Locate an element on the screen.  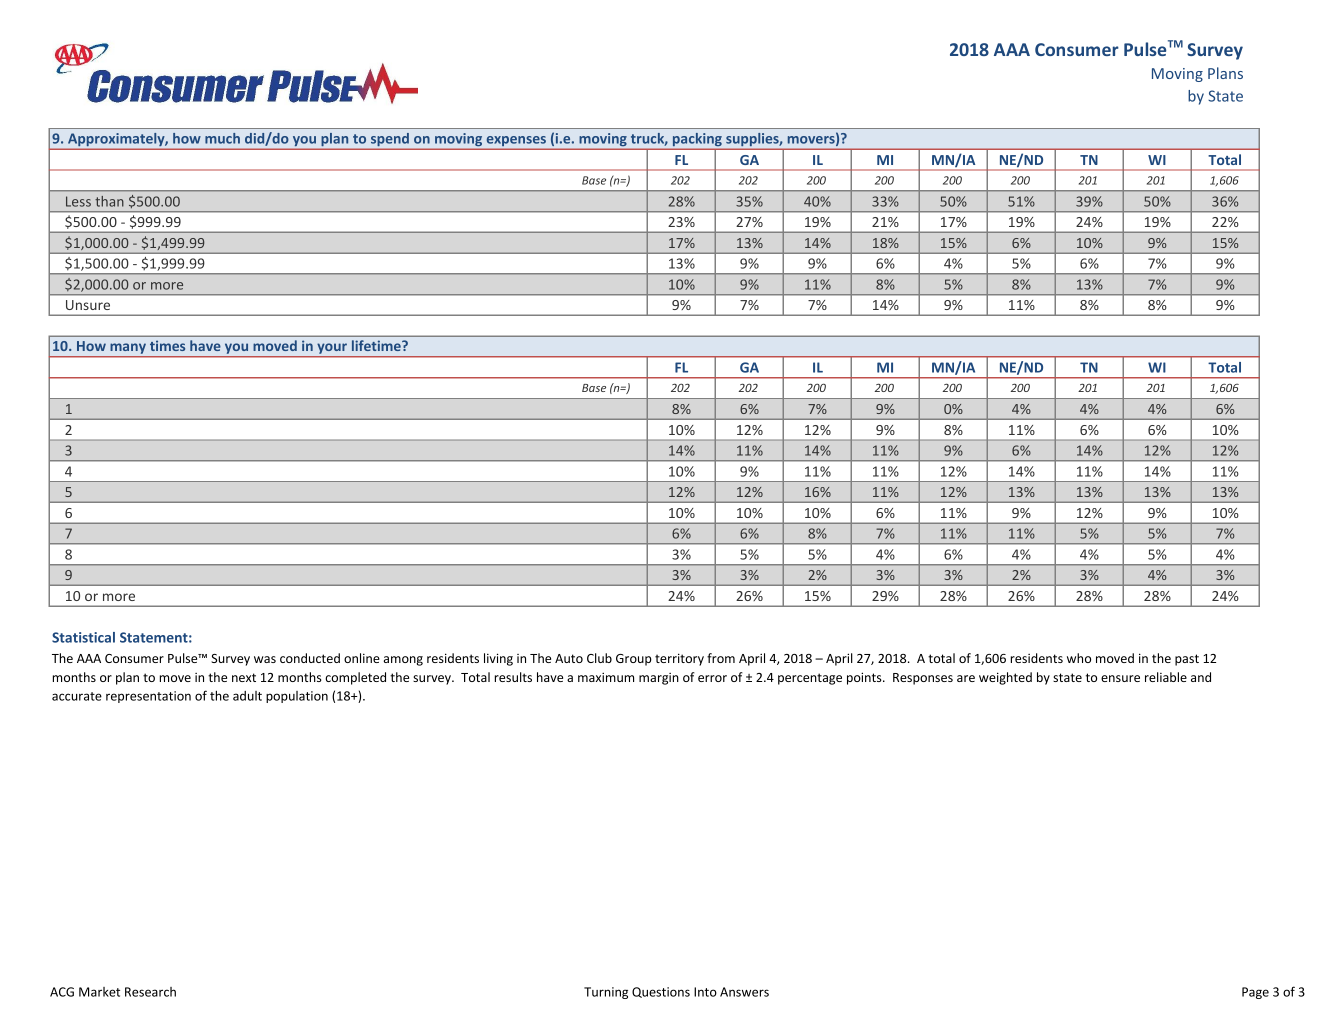
times is located at coordinates (167, 345).
